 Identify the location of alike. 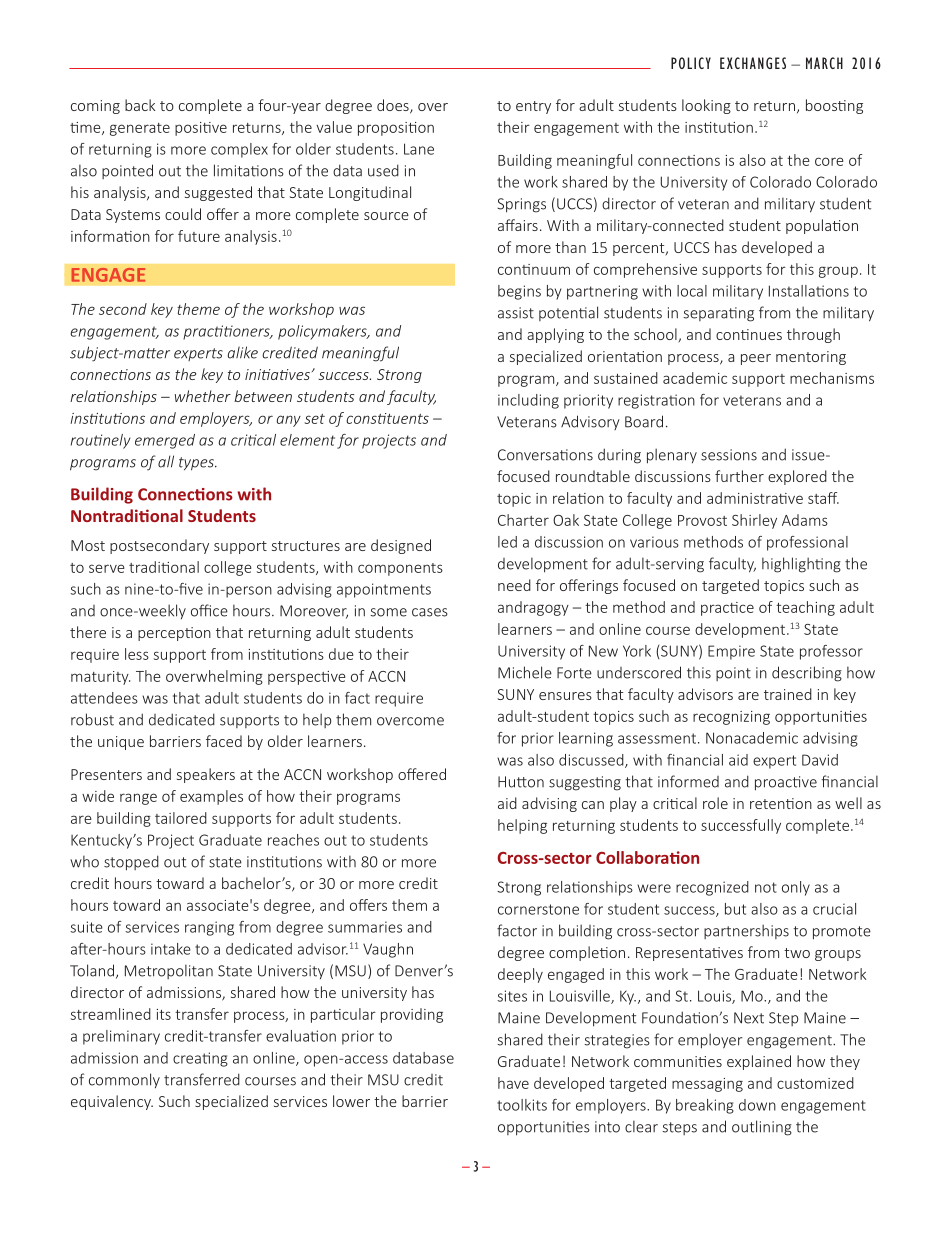
(243, 352).
